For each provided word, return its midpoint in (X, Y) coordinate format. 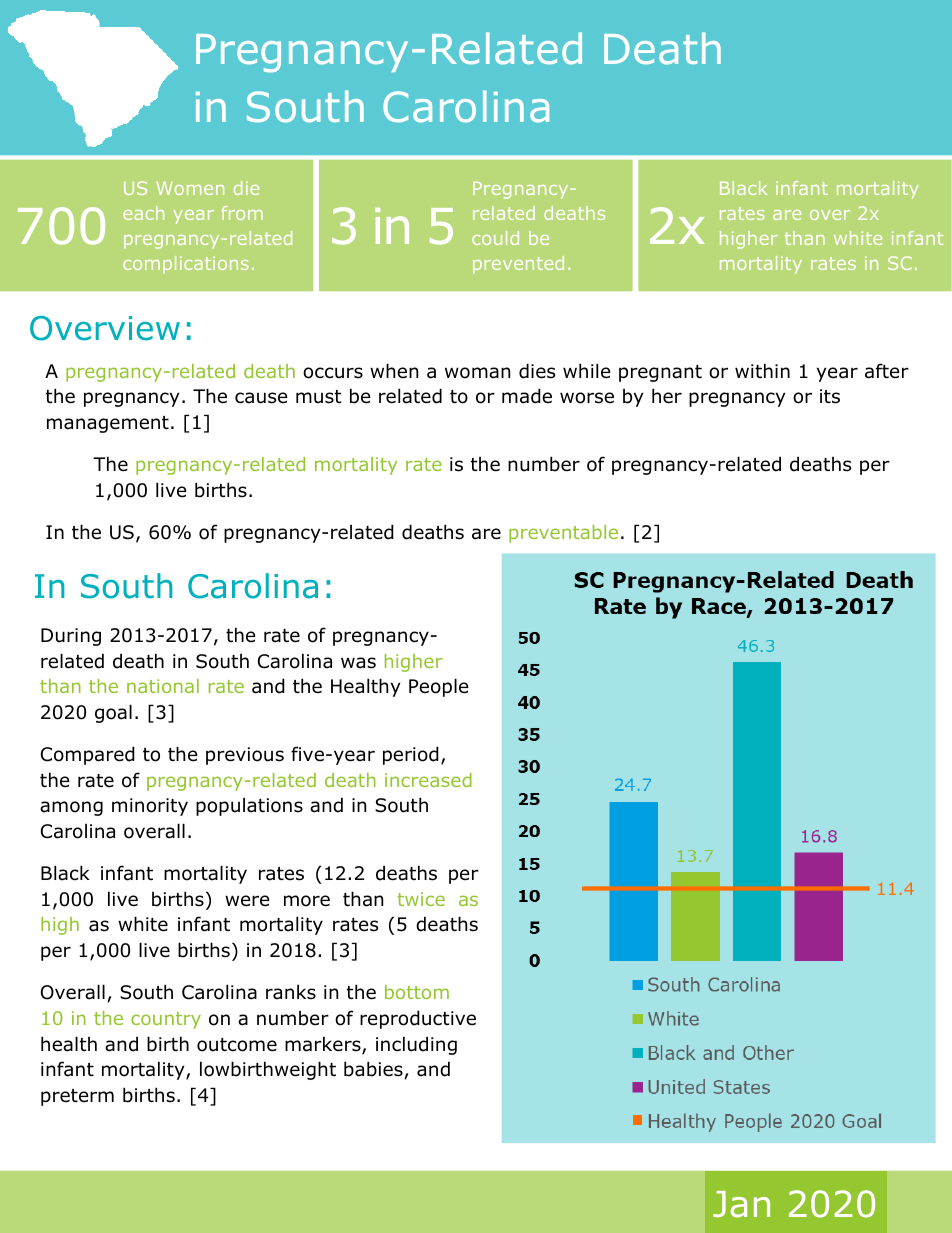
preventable (563, 534)
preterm (77, 1097)
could (495, 238)
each (143, 213)
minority (150, 807)
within (762, 370)
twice (421, 899)
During (71, 637)
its (830, 396)
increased (428, 780)
